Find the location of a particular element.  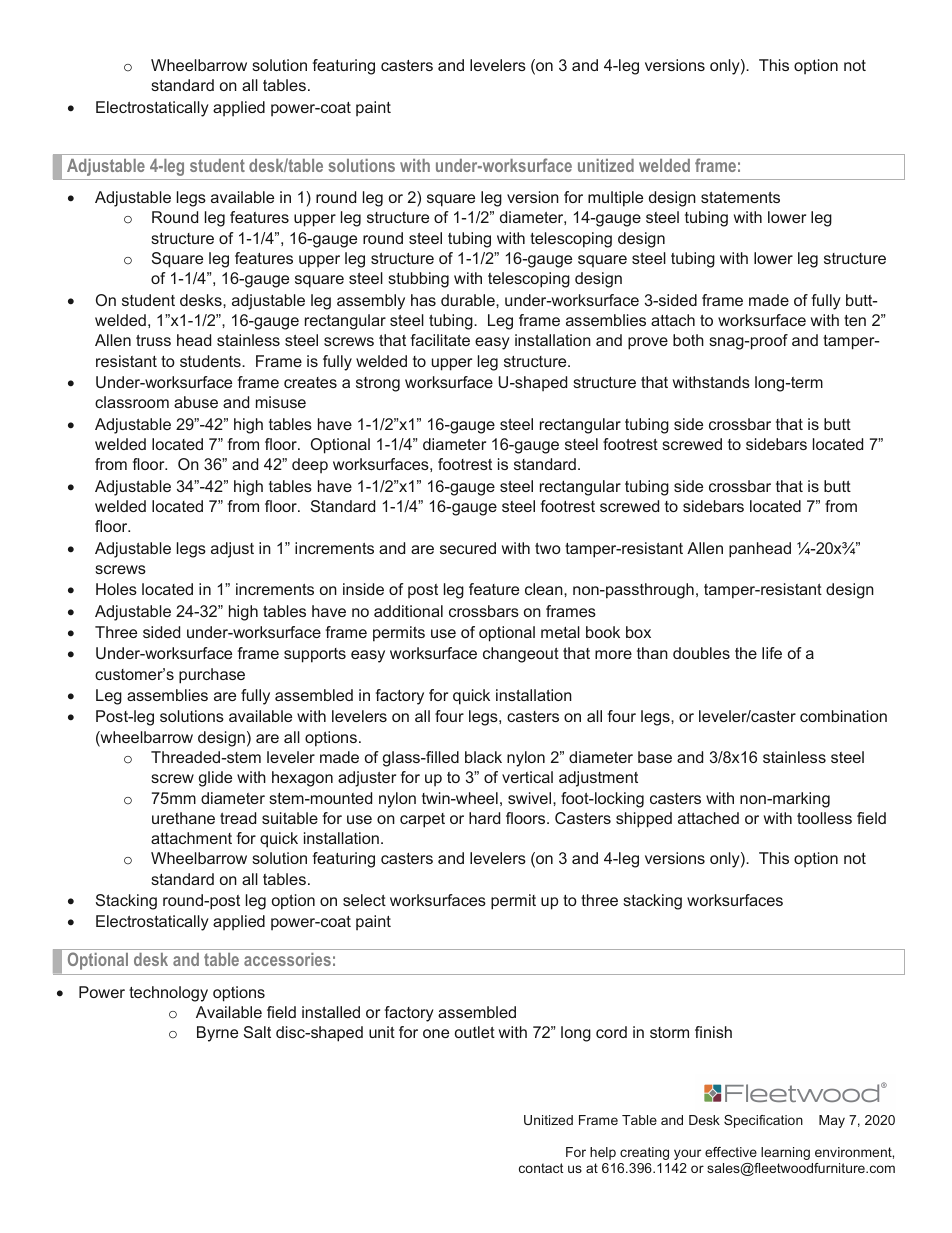

Specification is located at coordinates (763, 1121).
